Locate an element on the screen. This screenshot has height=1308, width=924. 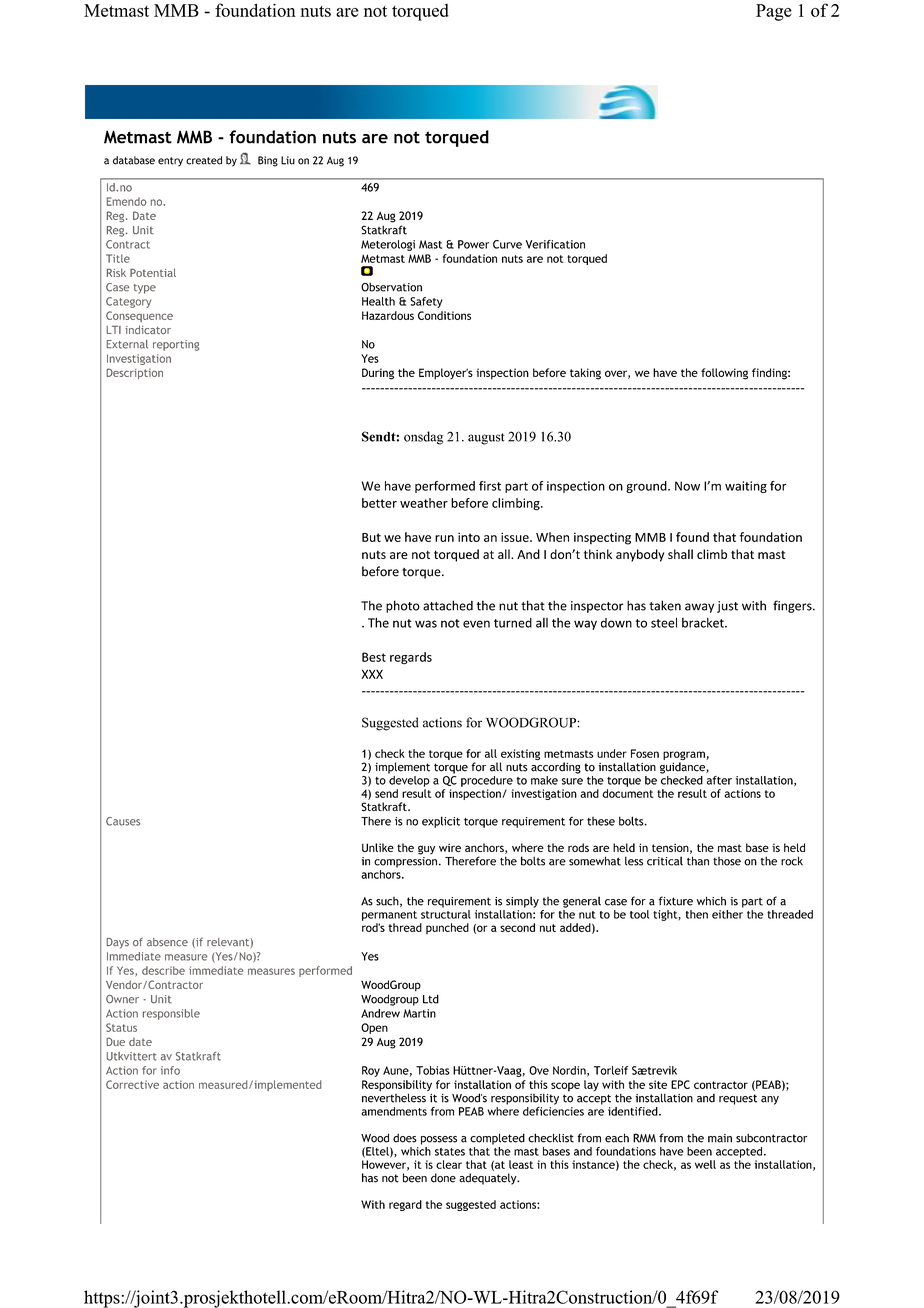
Liu is located at coordinates (288, 160).
